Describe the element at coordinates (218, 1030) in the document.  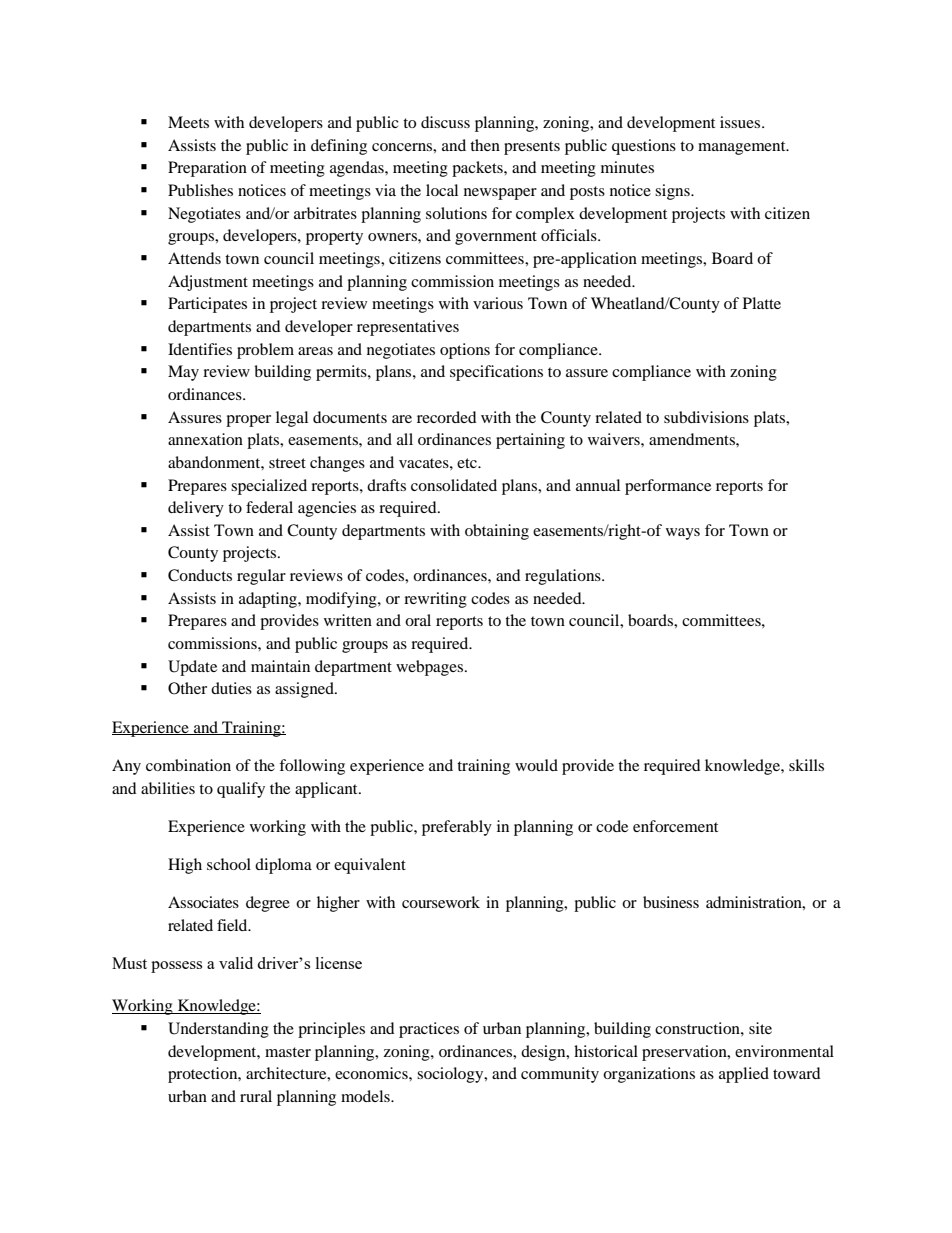
I see `Understanding` at that location.
